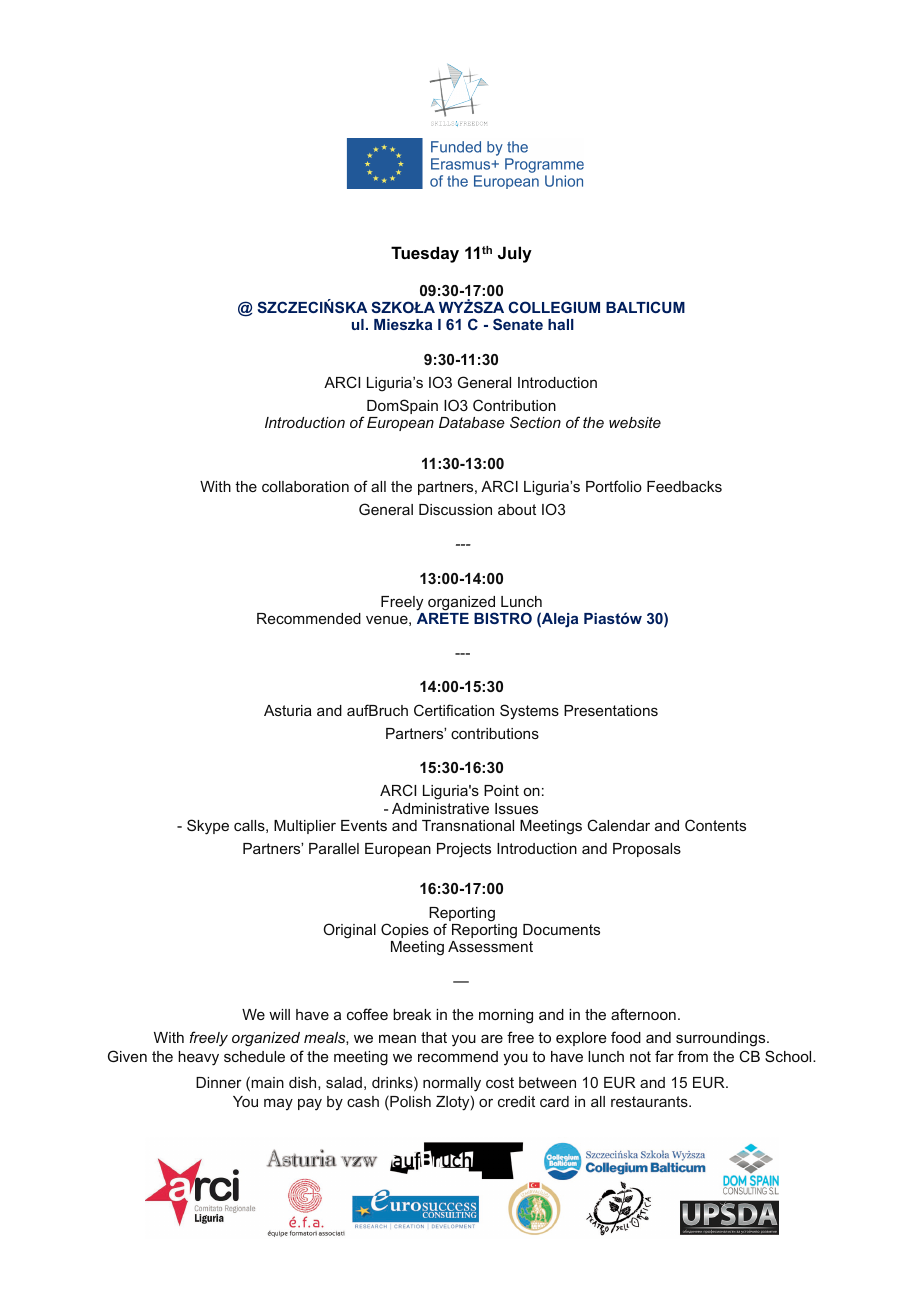 The image size is (924, 1308). What do you see at coordinates (515, 254) in the screenshot?
I see `July` at bounding box center [515, 254].
